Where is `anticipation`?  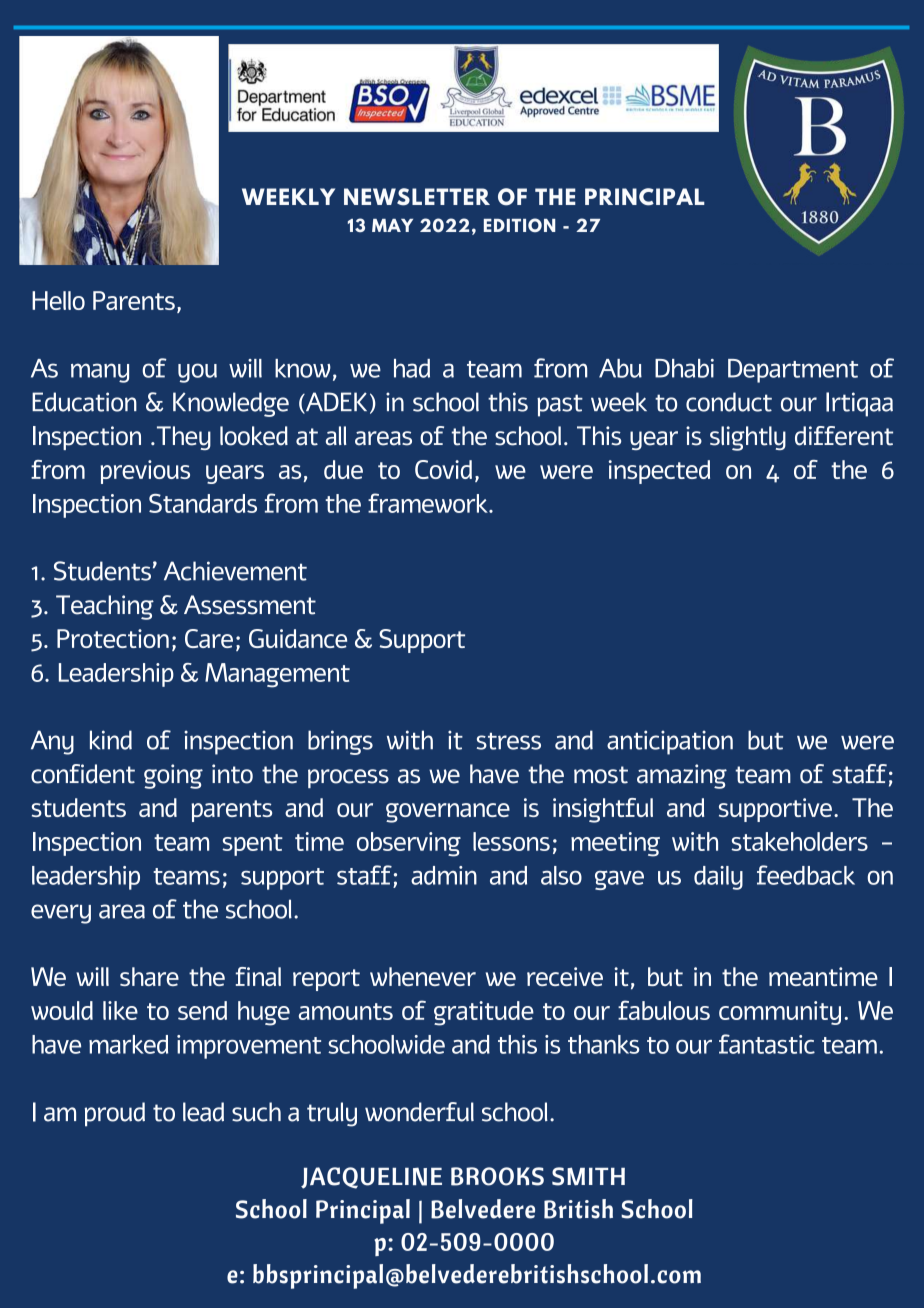
anticipation is located at coordinates (670, 742).
